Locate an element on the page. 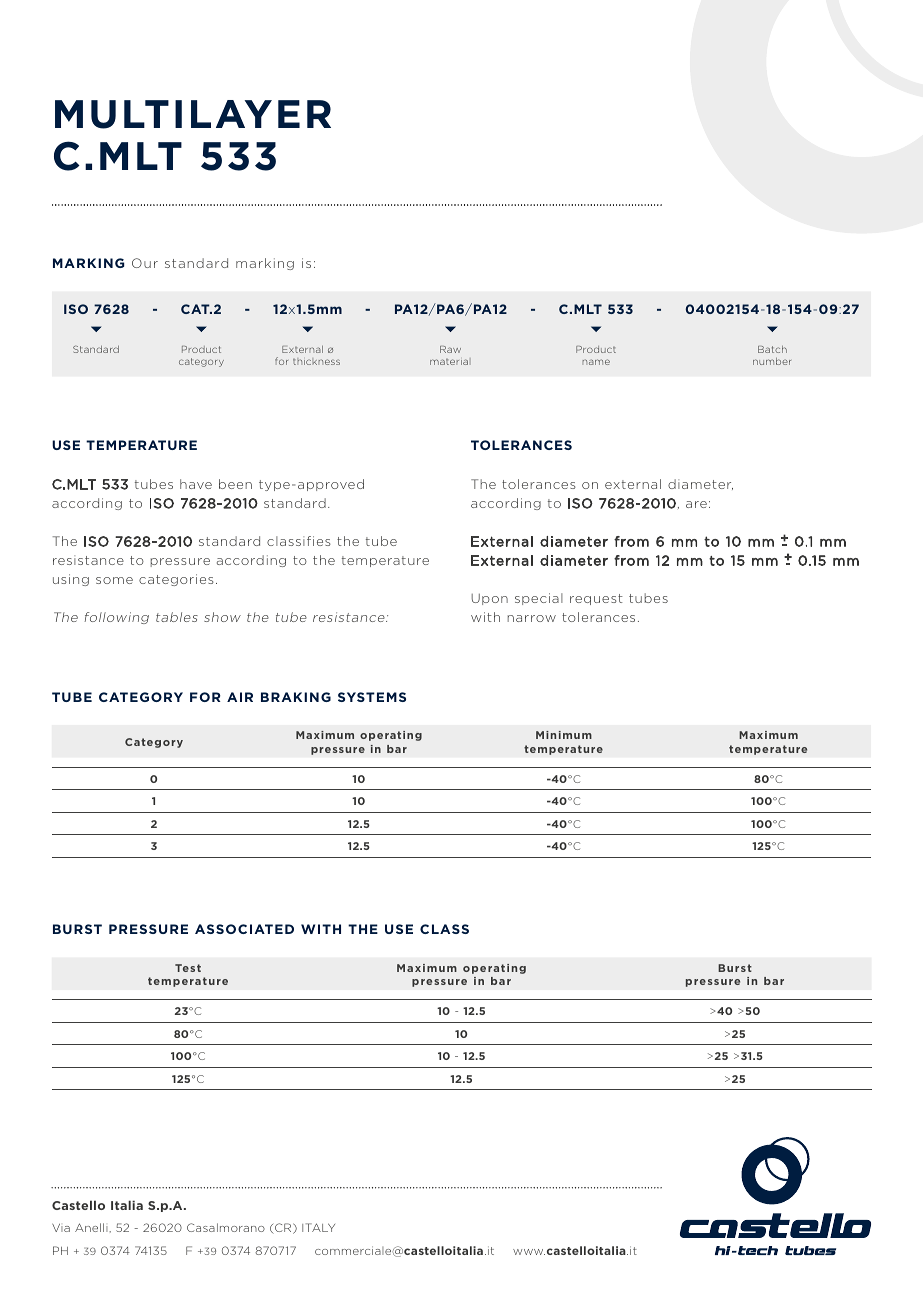 This document has height=1316, width=923. Batch is located at coordinates (772, 349).
